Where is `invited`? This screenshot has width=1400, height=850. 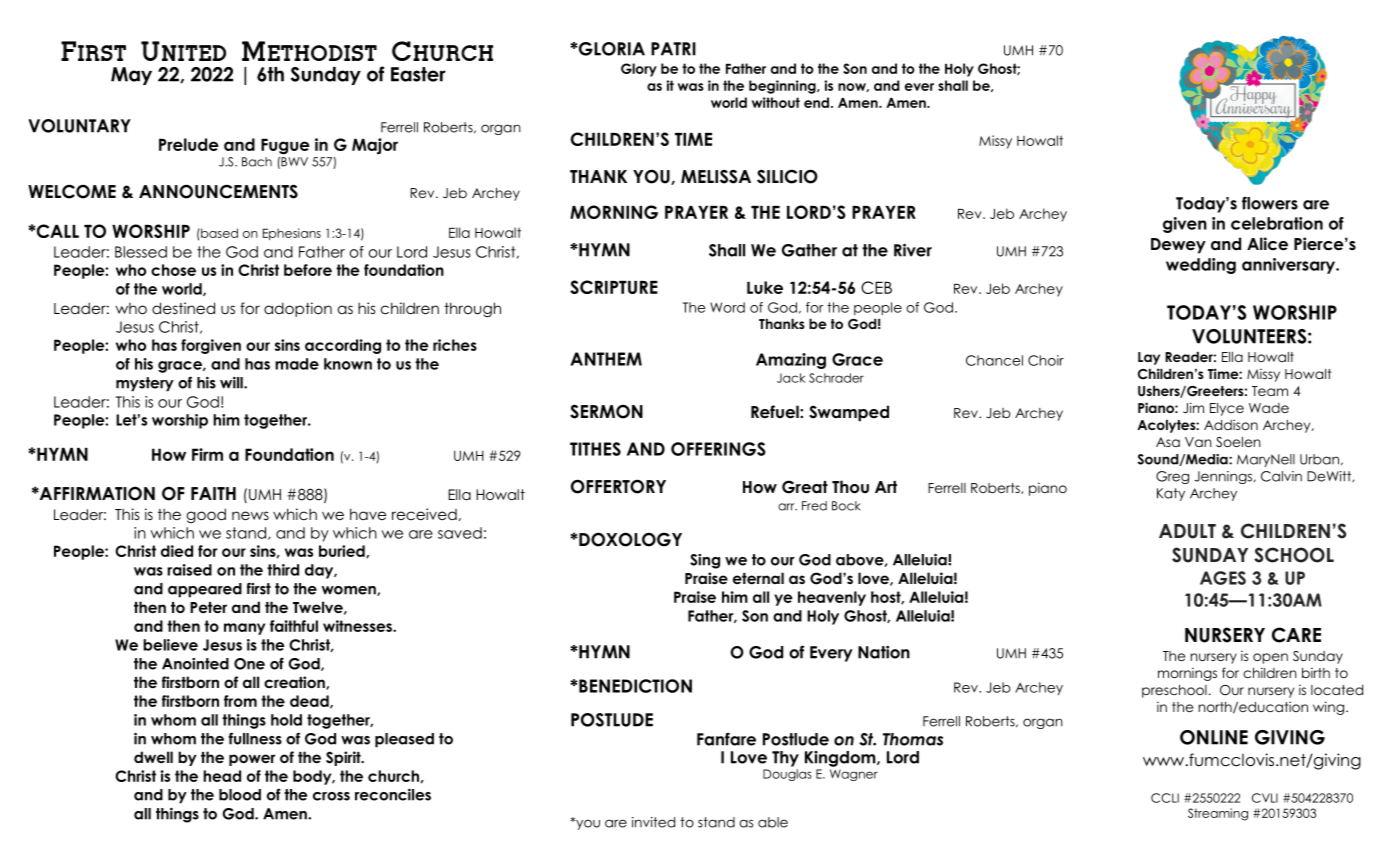
invited is located at coordinates (653, 822).
